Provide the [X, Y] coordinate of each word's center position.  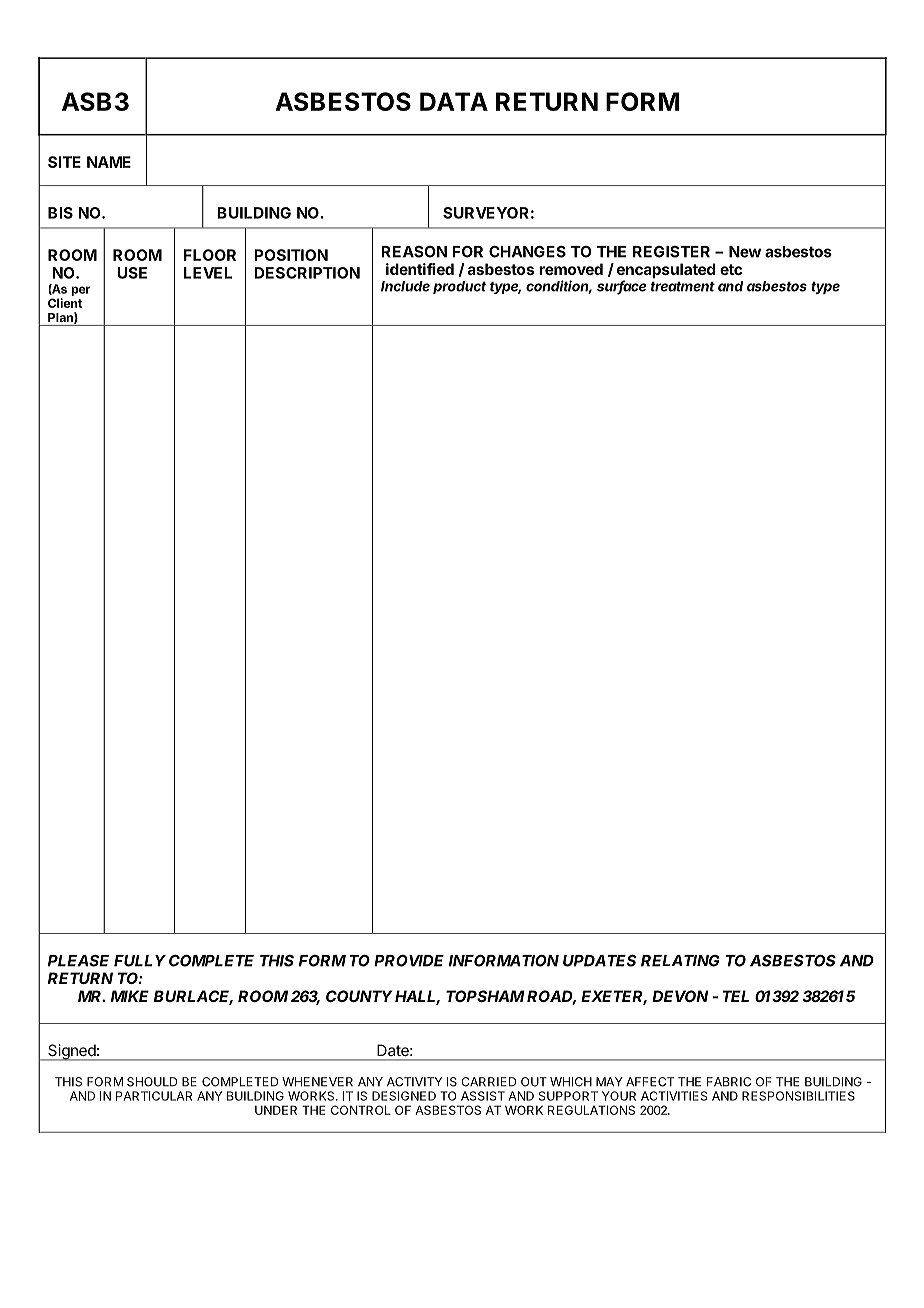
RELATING [680, 961]
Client [65, 303]
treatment [683, 286]
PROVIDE [409, 961]
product [459, 287]
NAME [109, 162]
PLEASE [78, 961]
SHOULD [152, 1082]
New [745, 252]
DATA [454, 101]
